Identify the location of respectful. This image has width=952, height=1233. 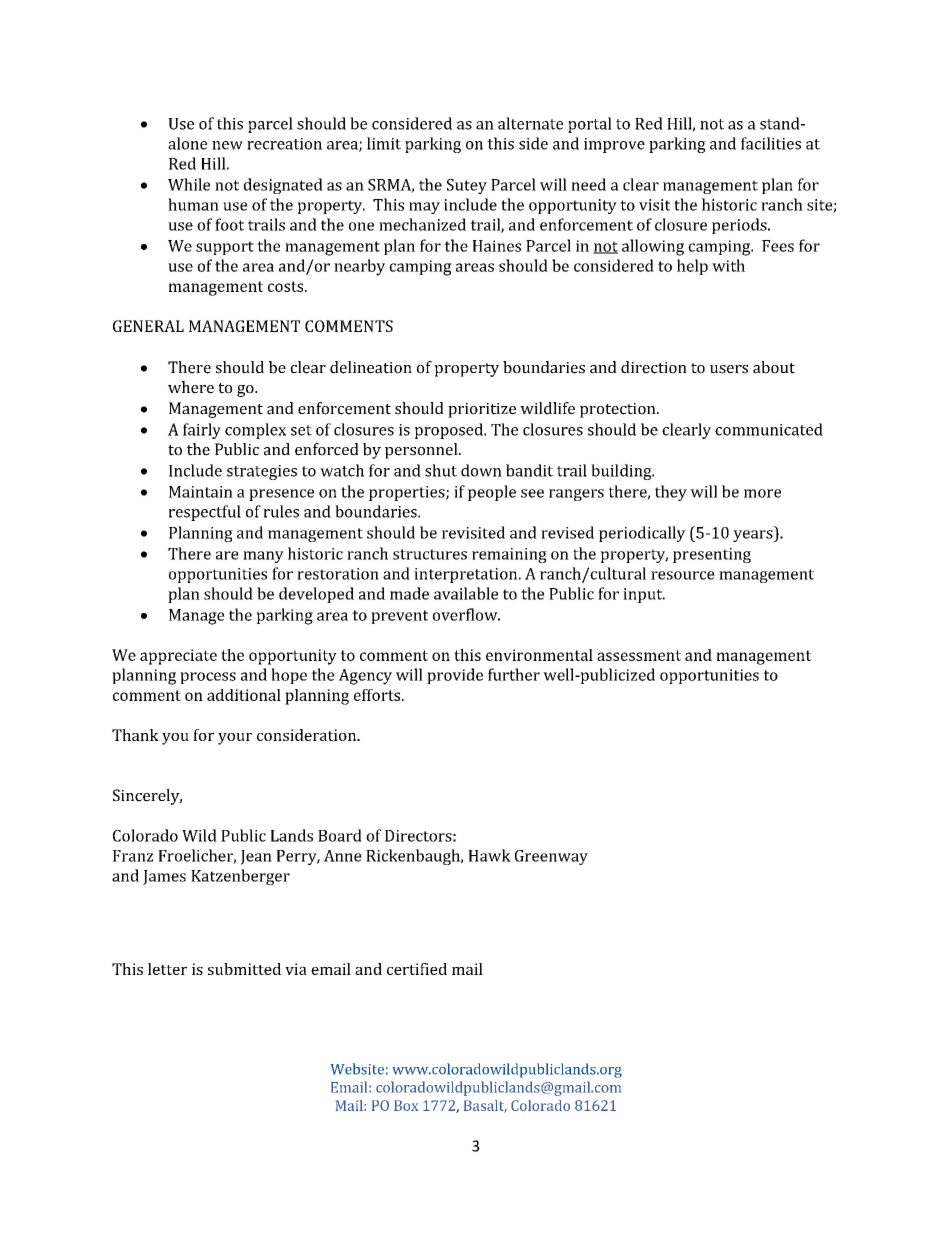
(205, 513).
